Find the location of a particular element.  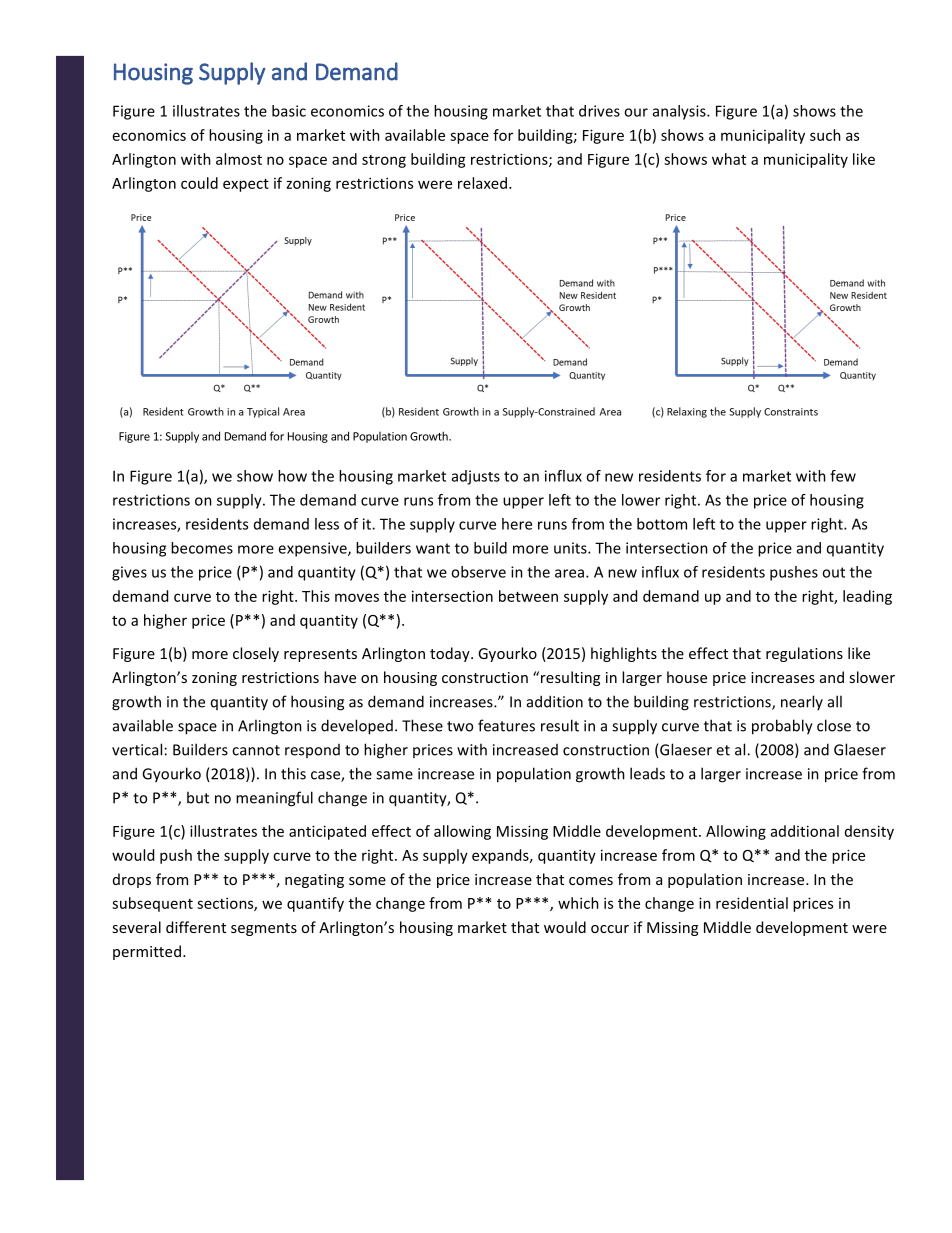

out is located at coordinates (833, 572).
